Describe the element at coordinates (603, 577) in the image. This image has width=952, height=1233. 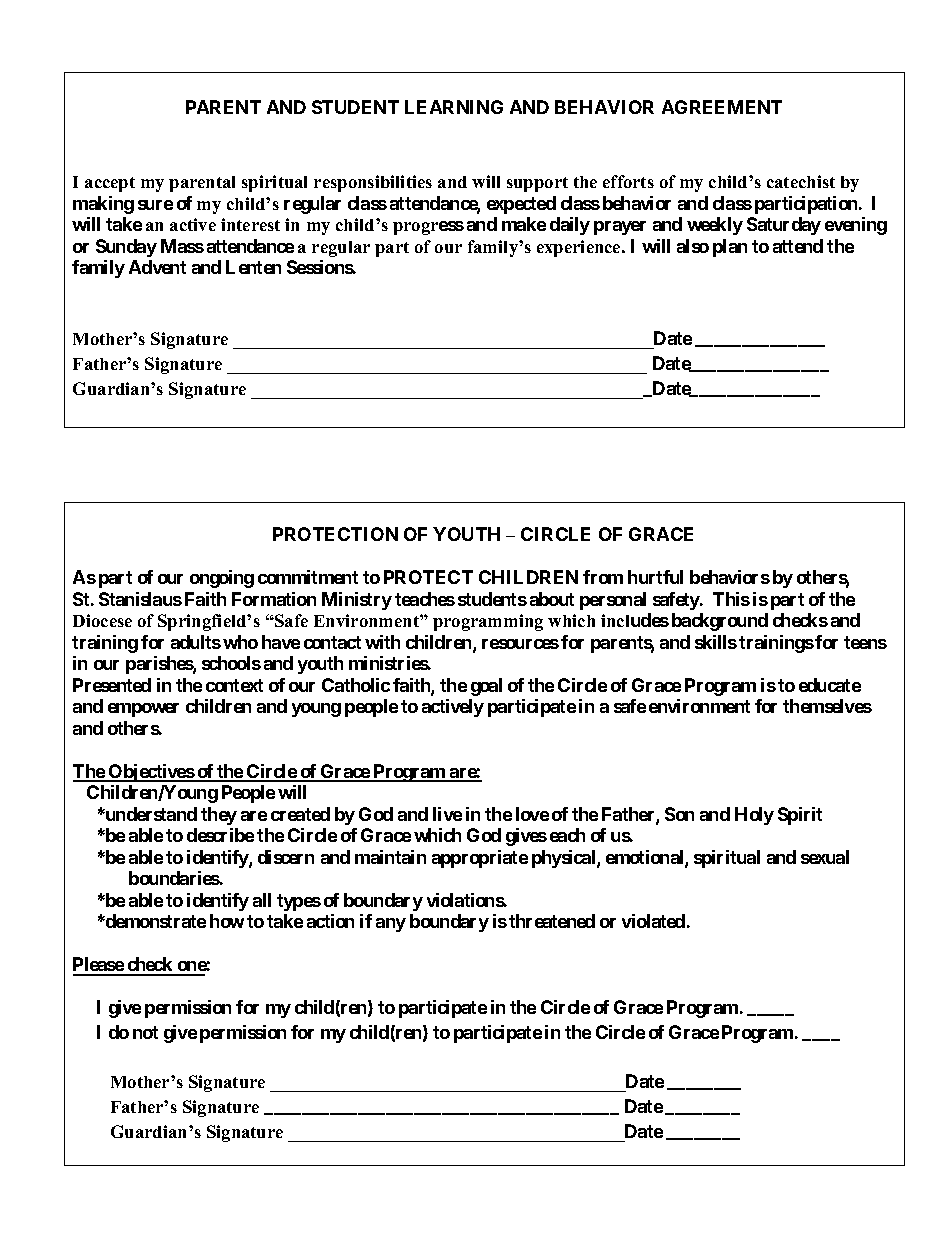
I see `from` at that location.
